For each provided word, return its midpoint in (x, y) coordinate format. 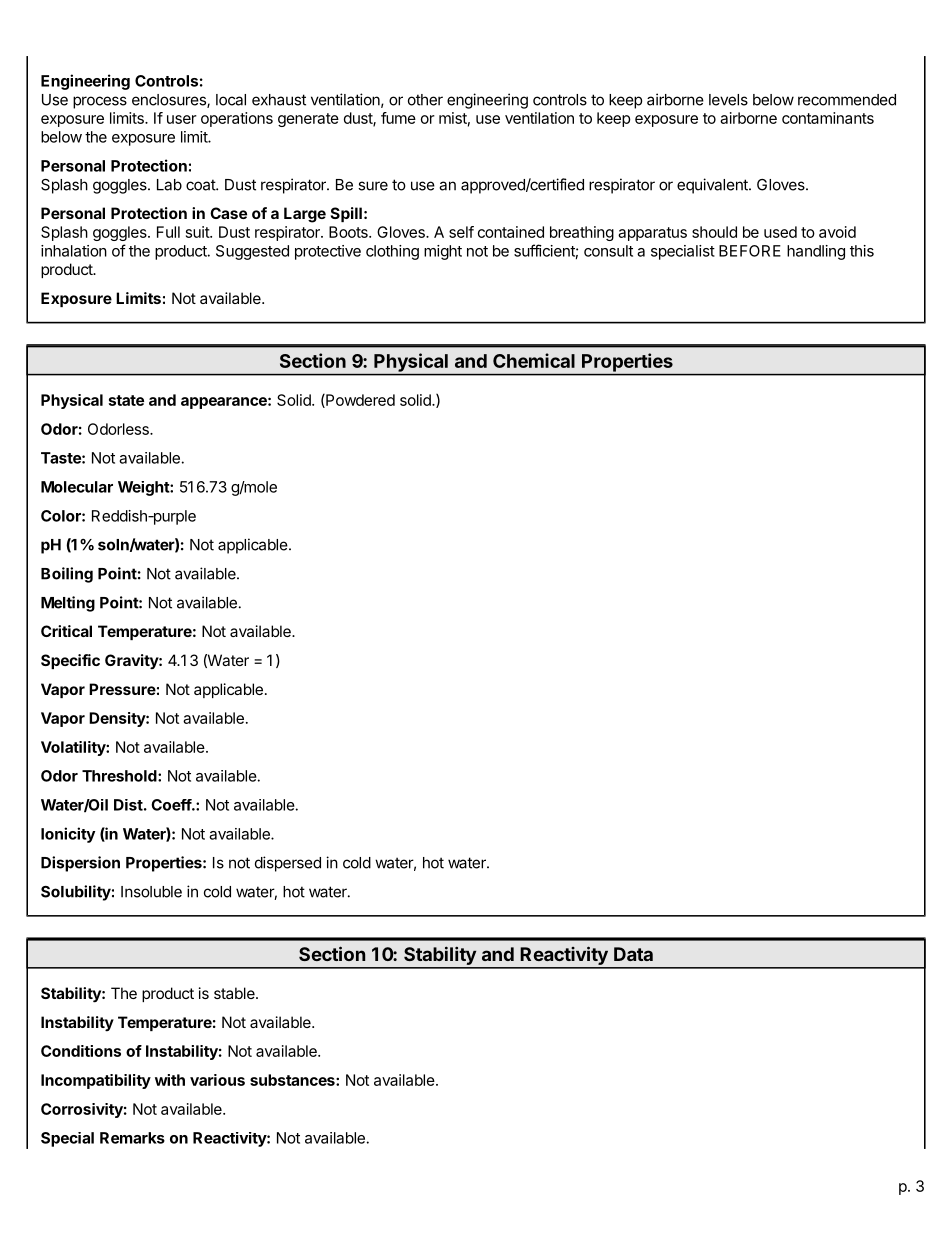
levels (728, 100)
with (170, 1080)
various (217, 1080)
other (425, 100)
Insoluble (151, 892)
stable (235, 993)
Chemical (534, 360)
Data (633, 954)
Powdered (359, 401)
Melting (68, 604)
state (126, 400)
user (182, 119)
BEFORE (750, 251)
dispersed (288, 864)
